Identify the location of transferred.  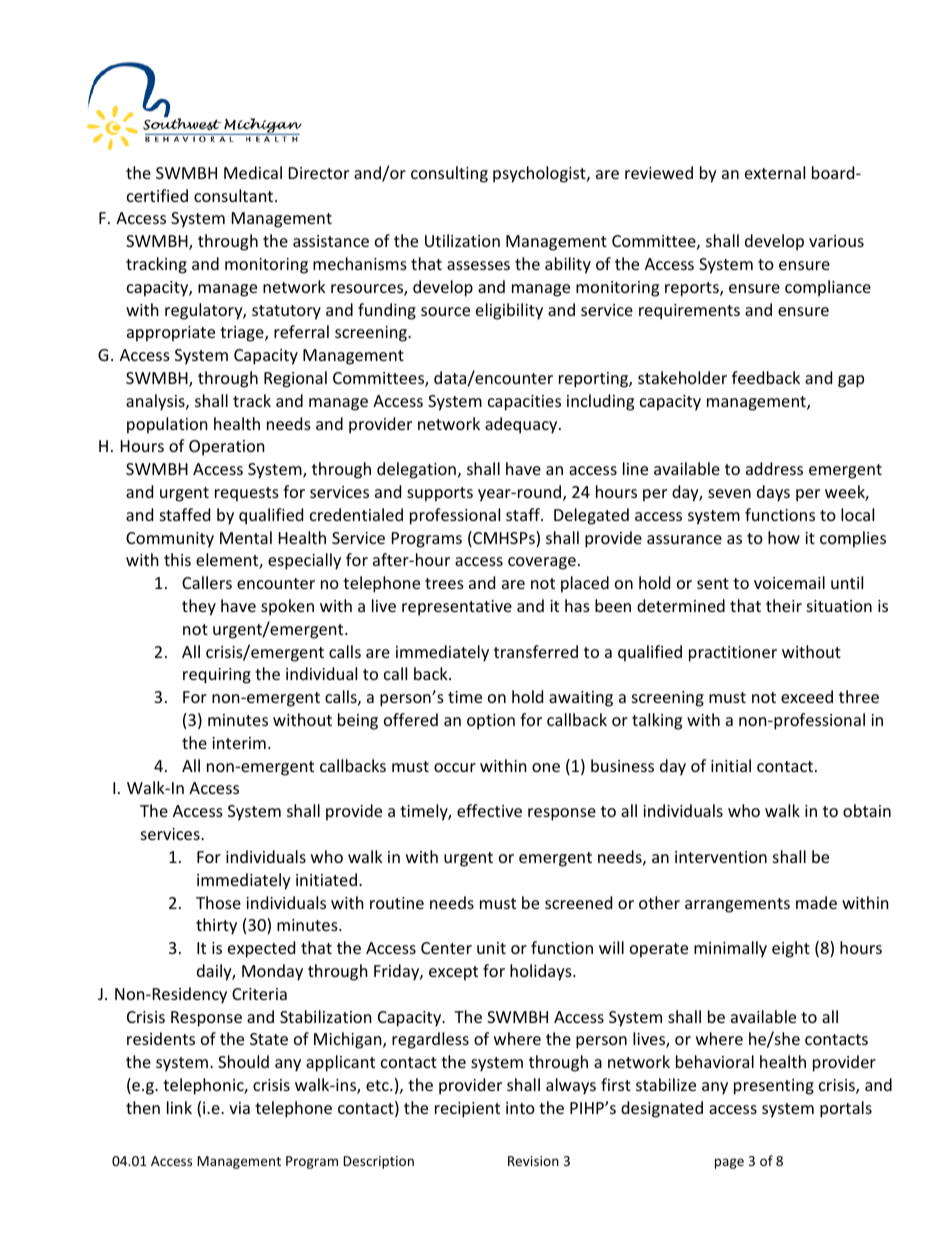
(536, 651).
